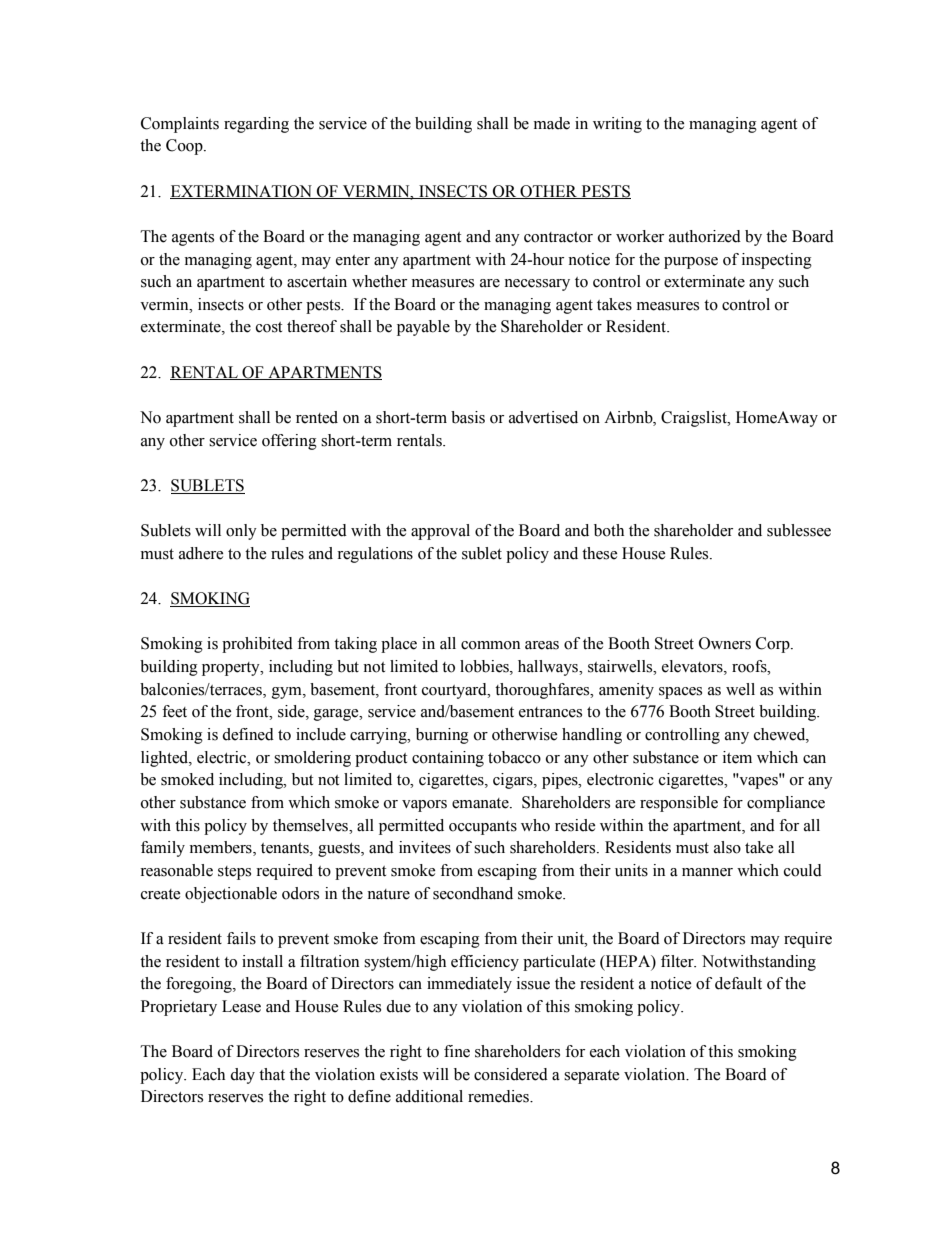 Image resolution: width=952 pixels, height=1233 pixels. Describe the element at coordinates (705, 236) in the screenshot. I see `authorized` at that location.
